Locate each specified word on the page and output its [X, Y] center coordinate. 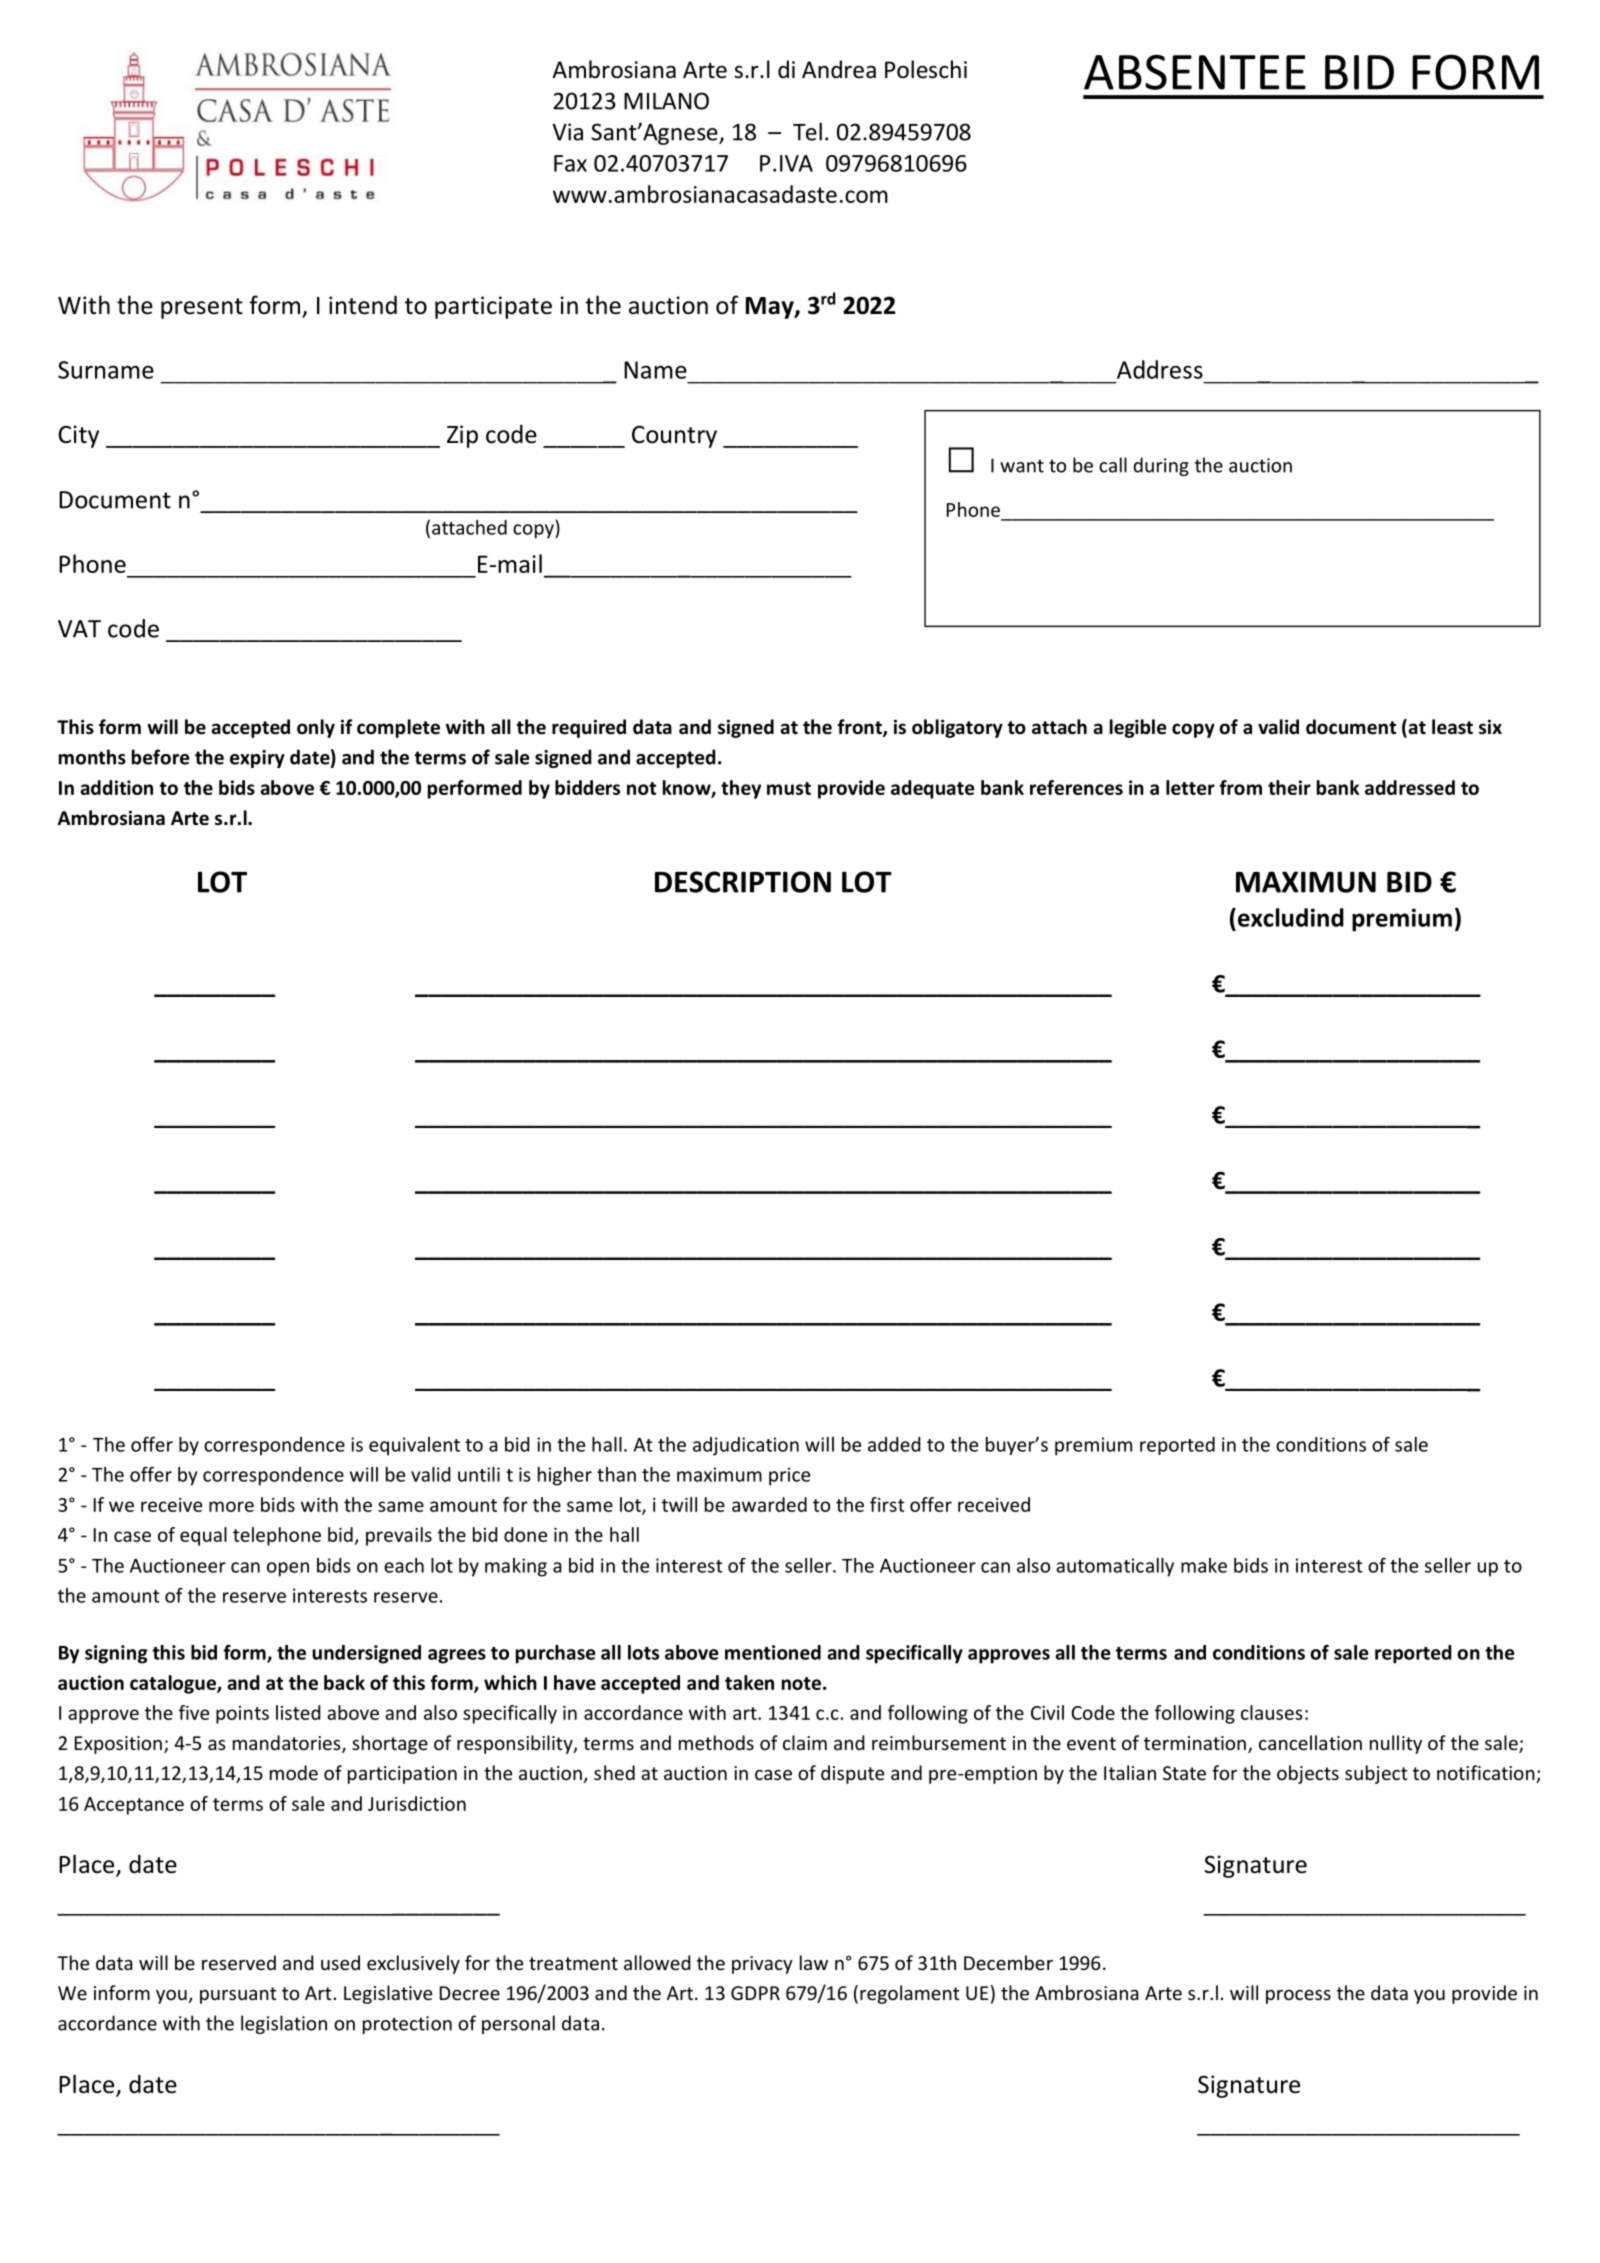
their [1289, 787]
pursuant [238, 1995]
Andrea [839, 69]
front [861, 728]
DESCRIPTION [743, 882]
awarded [769, 1504]
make [1204, 1565]
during [1161, 466]
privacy [762, 1965]
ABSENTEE [1195, 72]
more [231, 1506]
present [202, 308]
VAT [79, 629]
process [1298, 1997]
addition [116, 787]
